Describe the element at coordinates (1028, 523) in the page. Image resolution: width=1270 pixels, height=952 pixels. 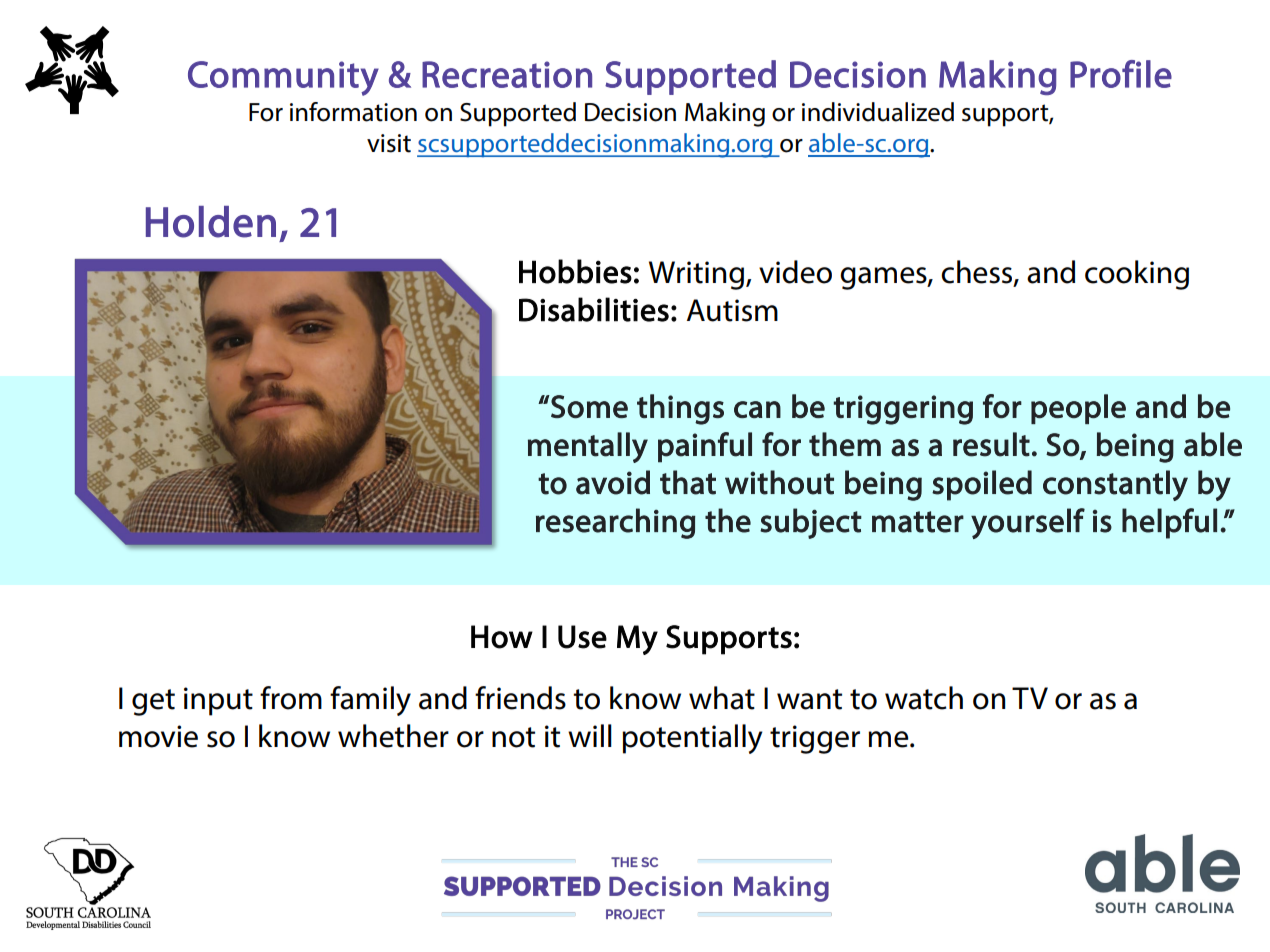
I see `yourself` at that location.
